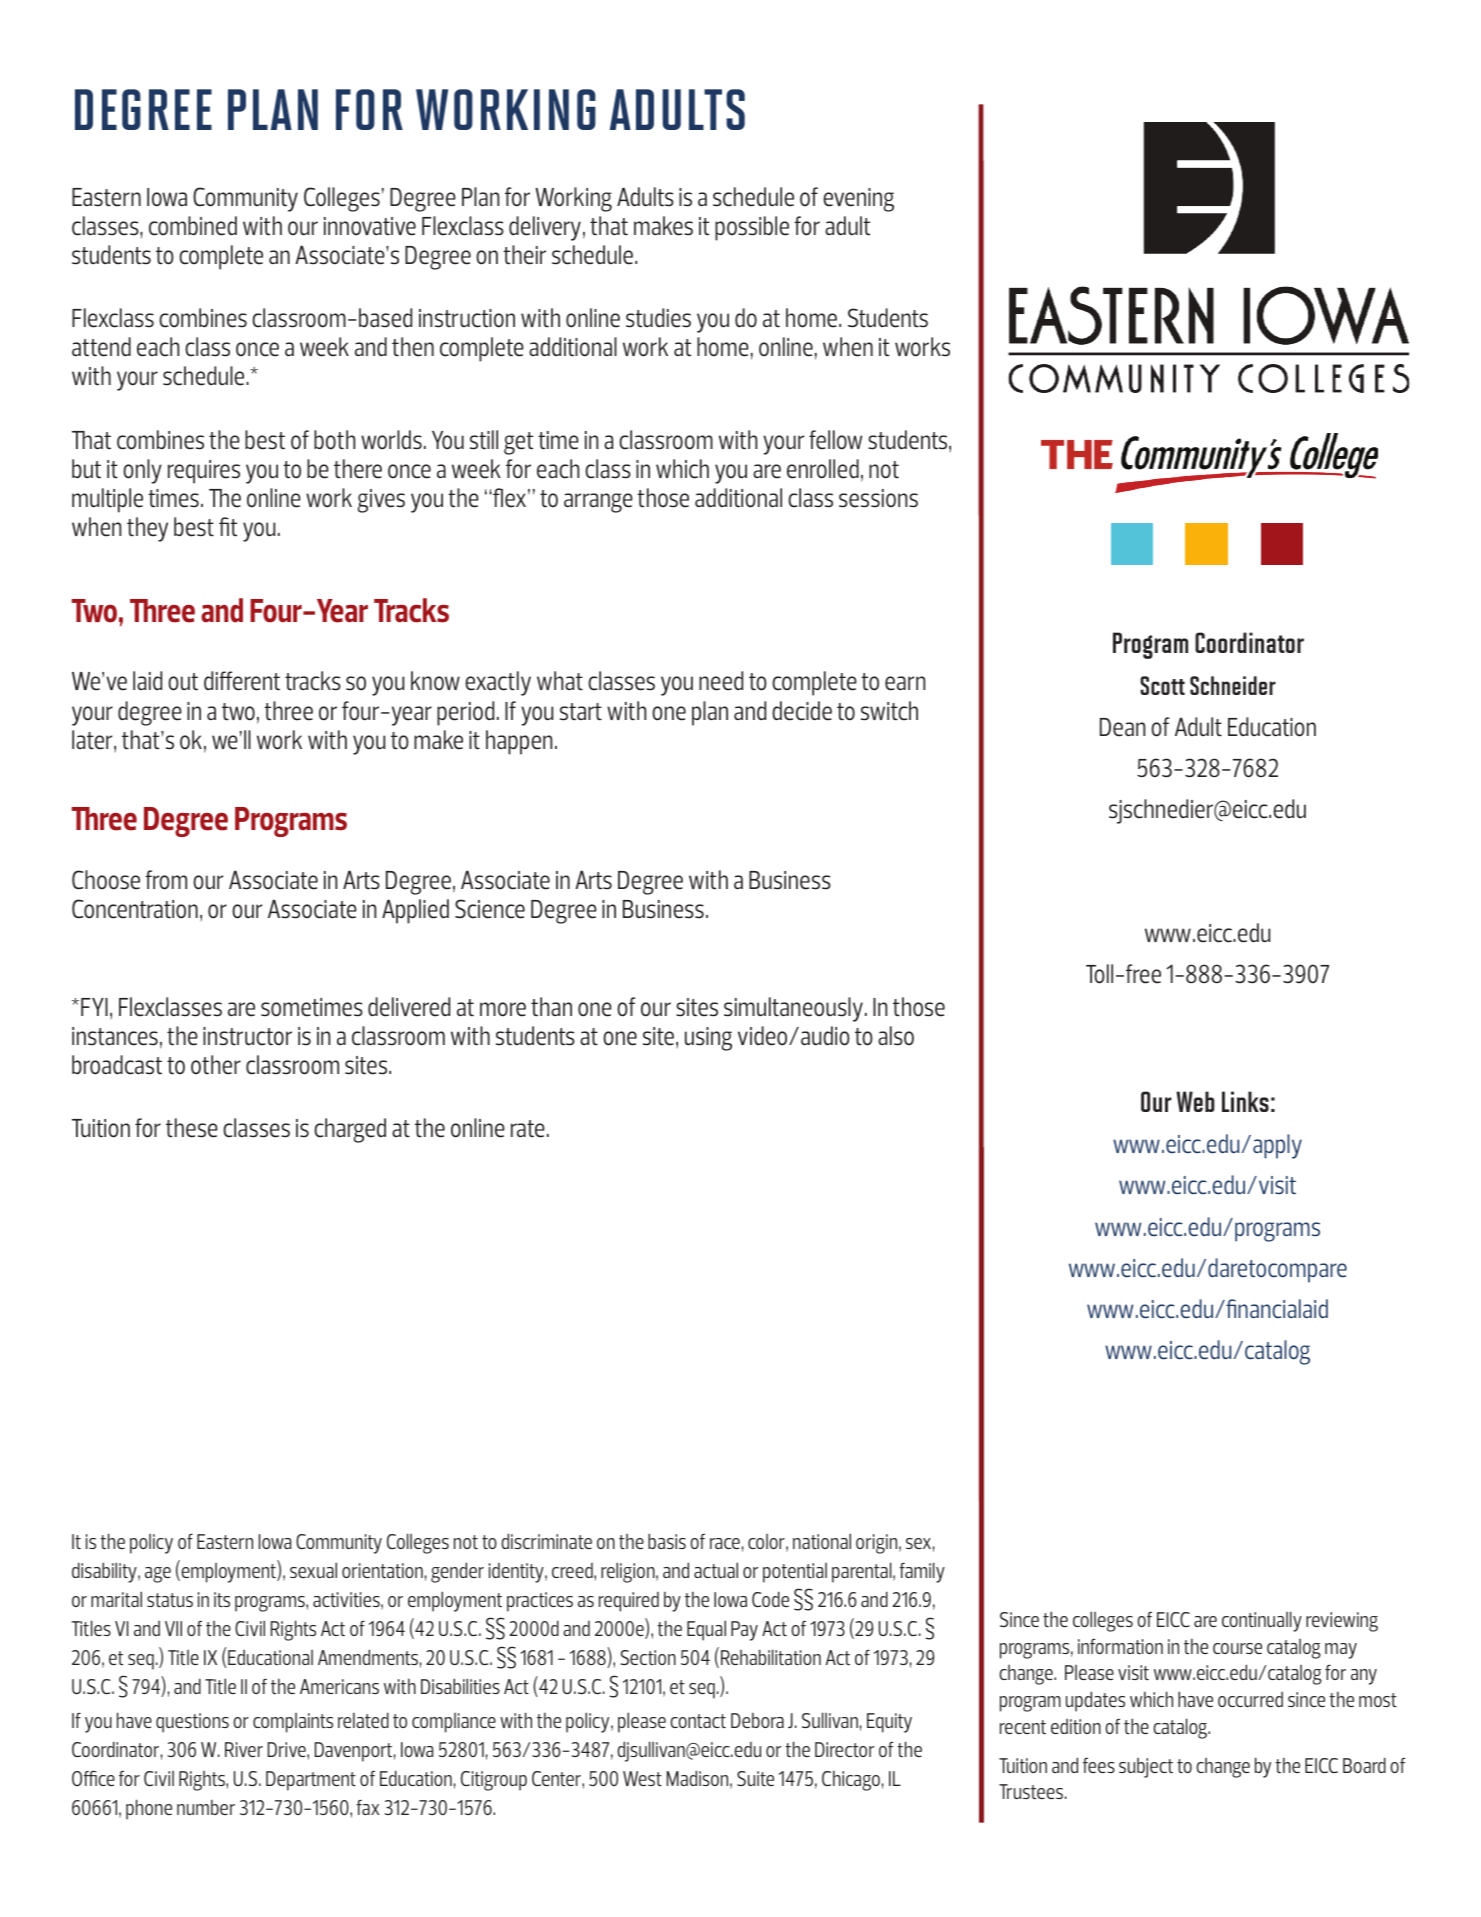 Image resolution: width=1481 pixels, height=1917 pixels. I want to click on continually, so click(1262, 1621).
